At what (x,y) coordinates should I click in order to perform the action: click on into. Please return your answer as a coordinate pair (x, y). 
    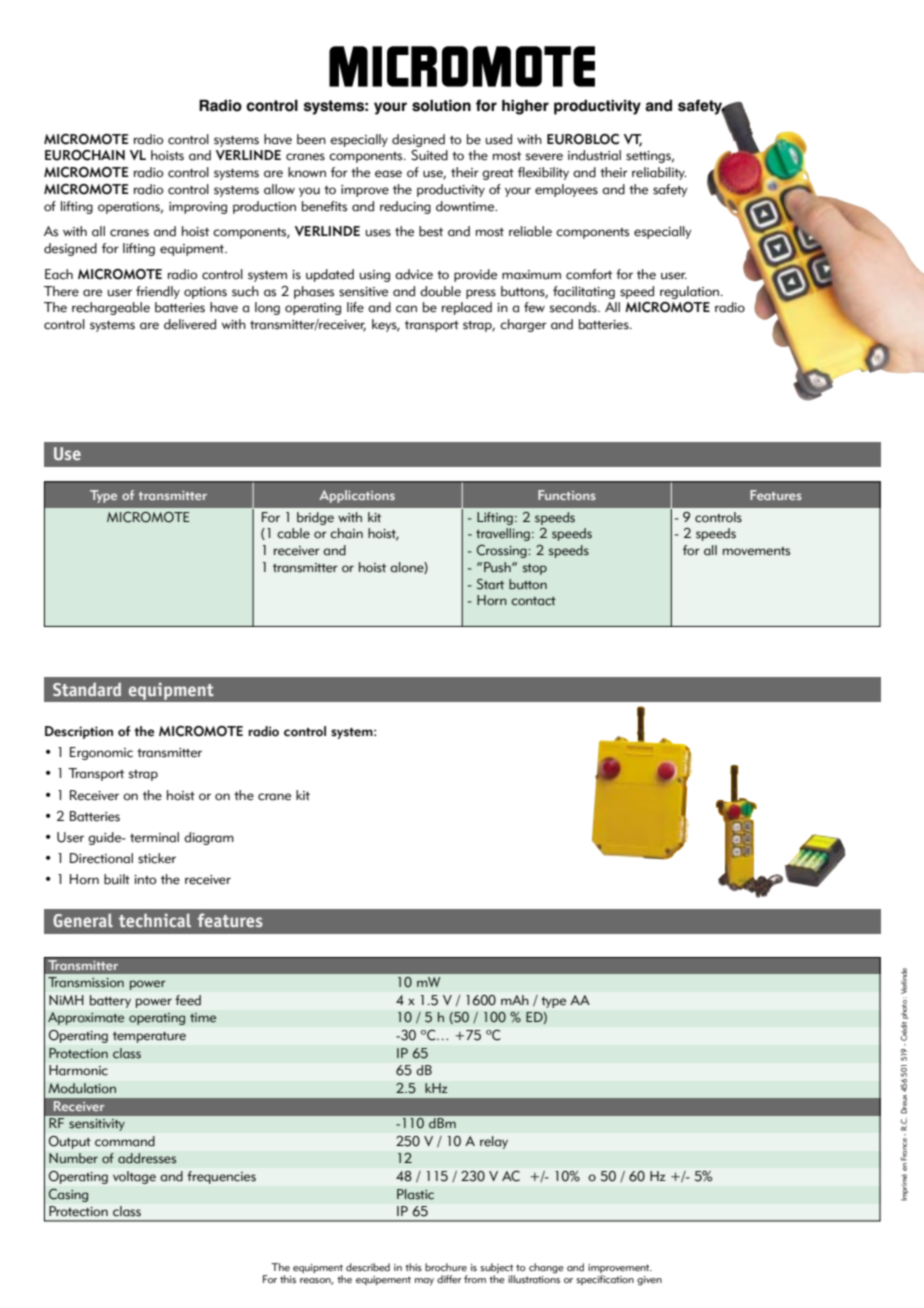
    Looking at the image, I should click on (145, 880).
